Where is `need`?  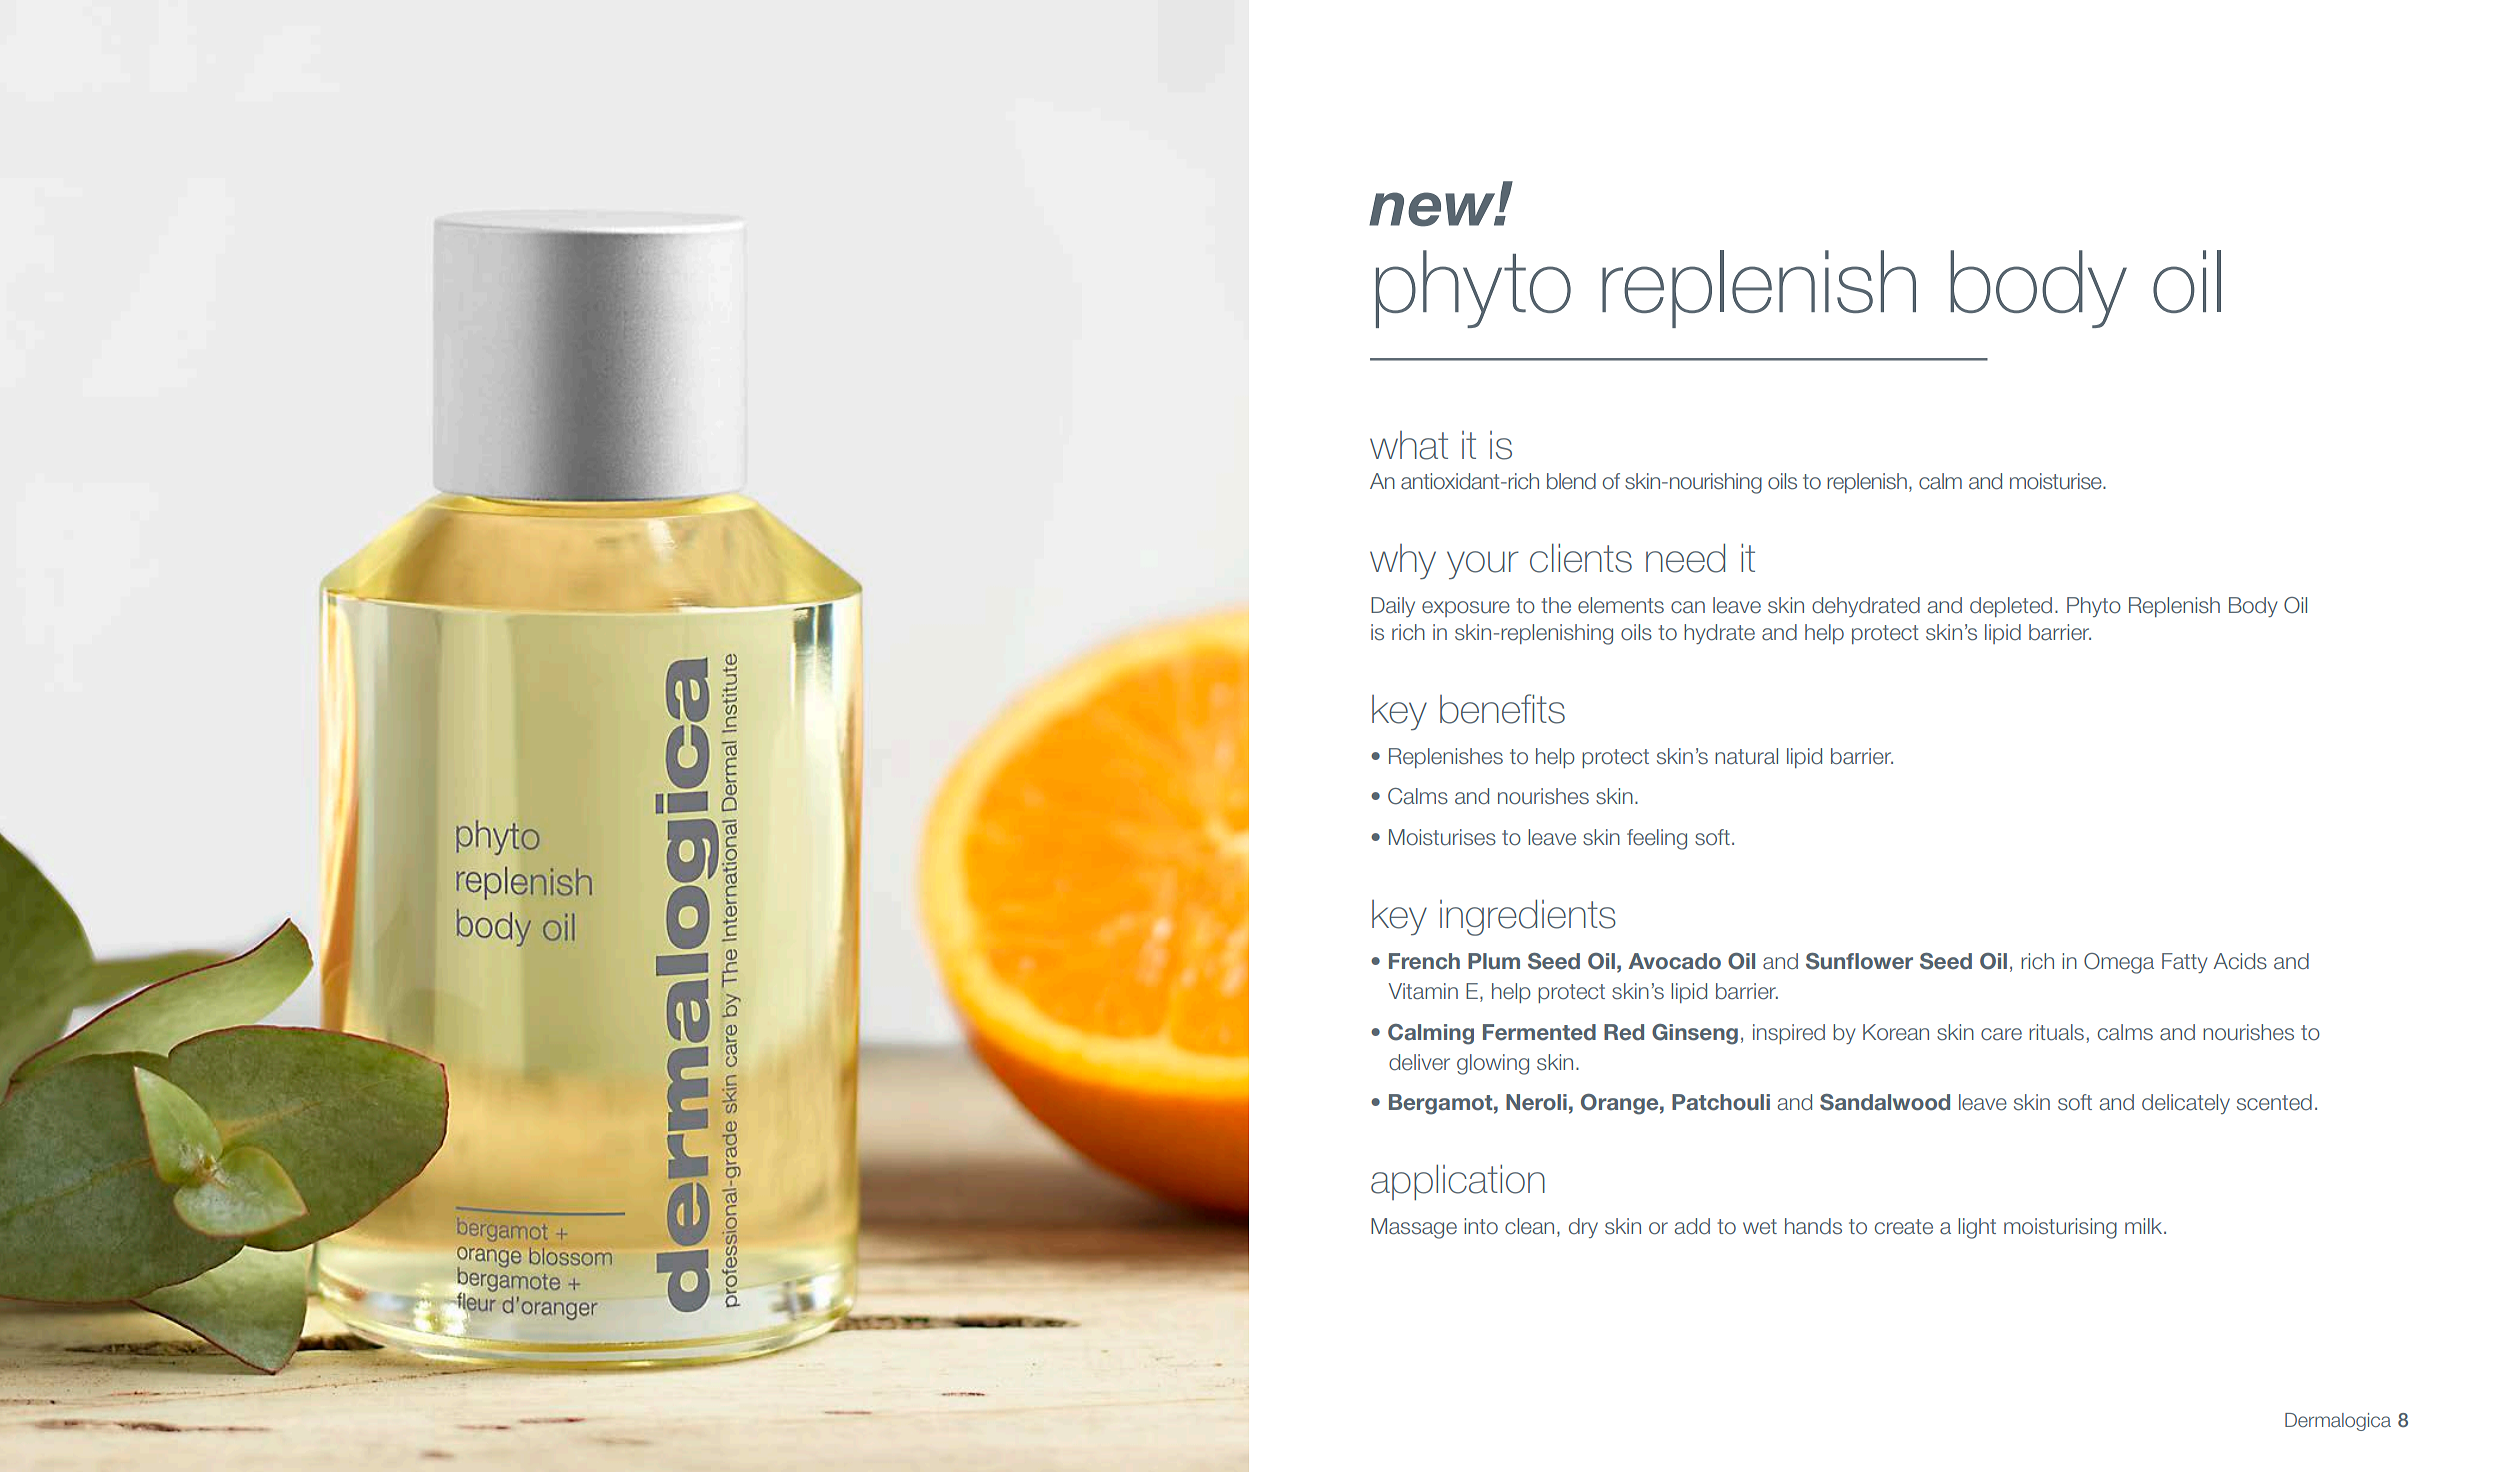 need is located at coordinates (1685, 558).
